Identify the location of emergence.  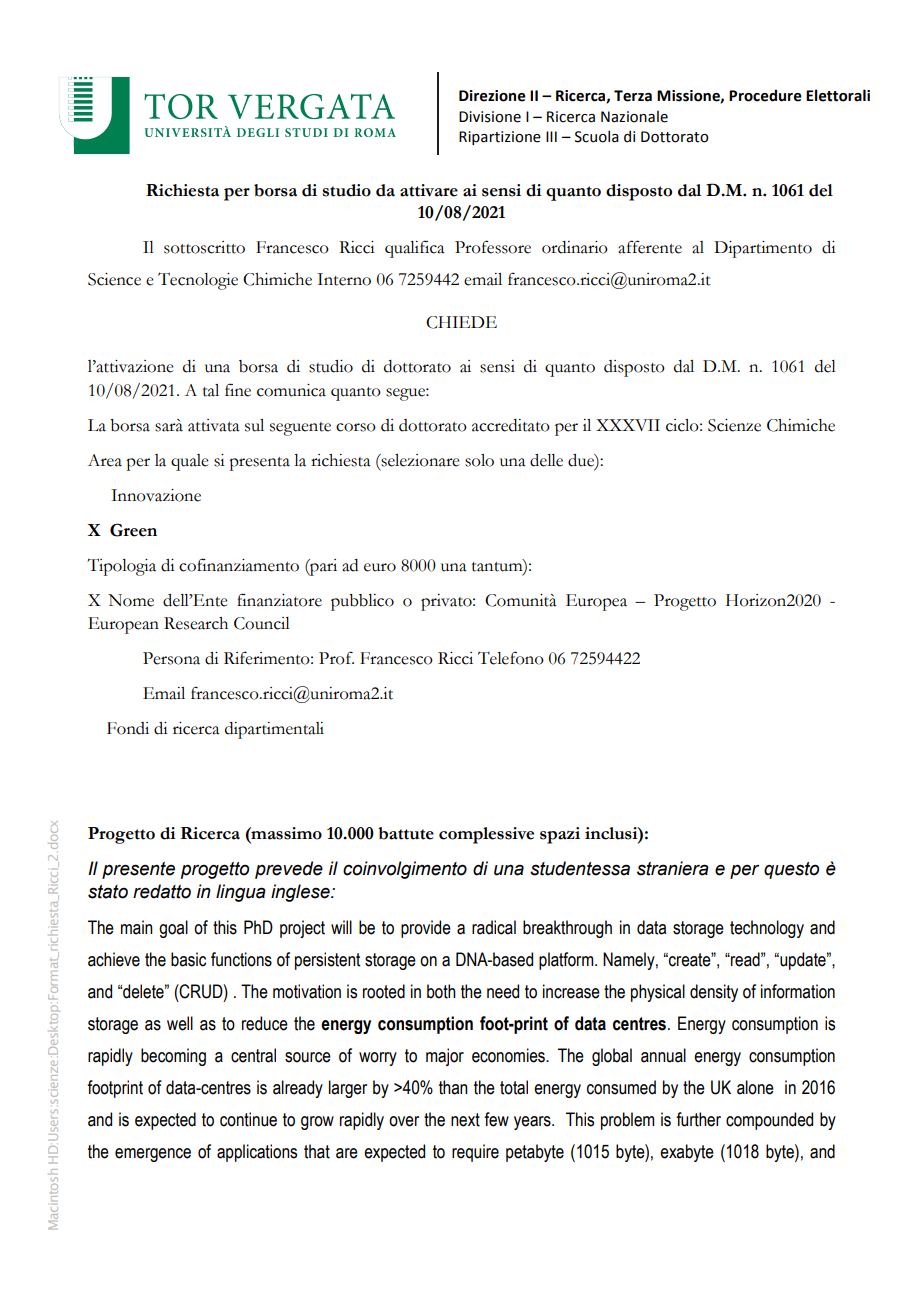
(153, 1155).
